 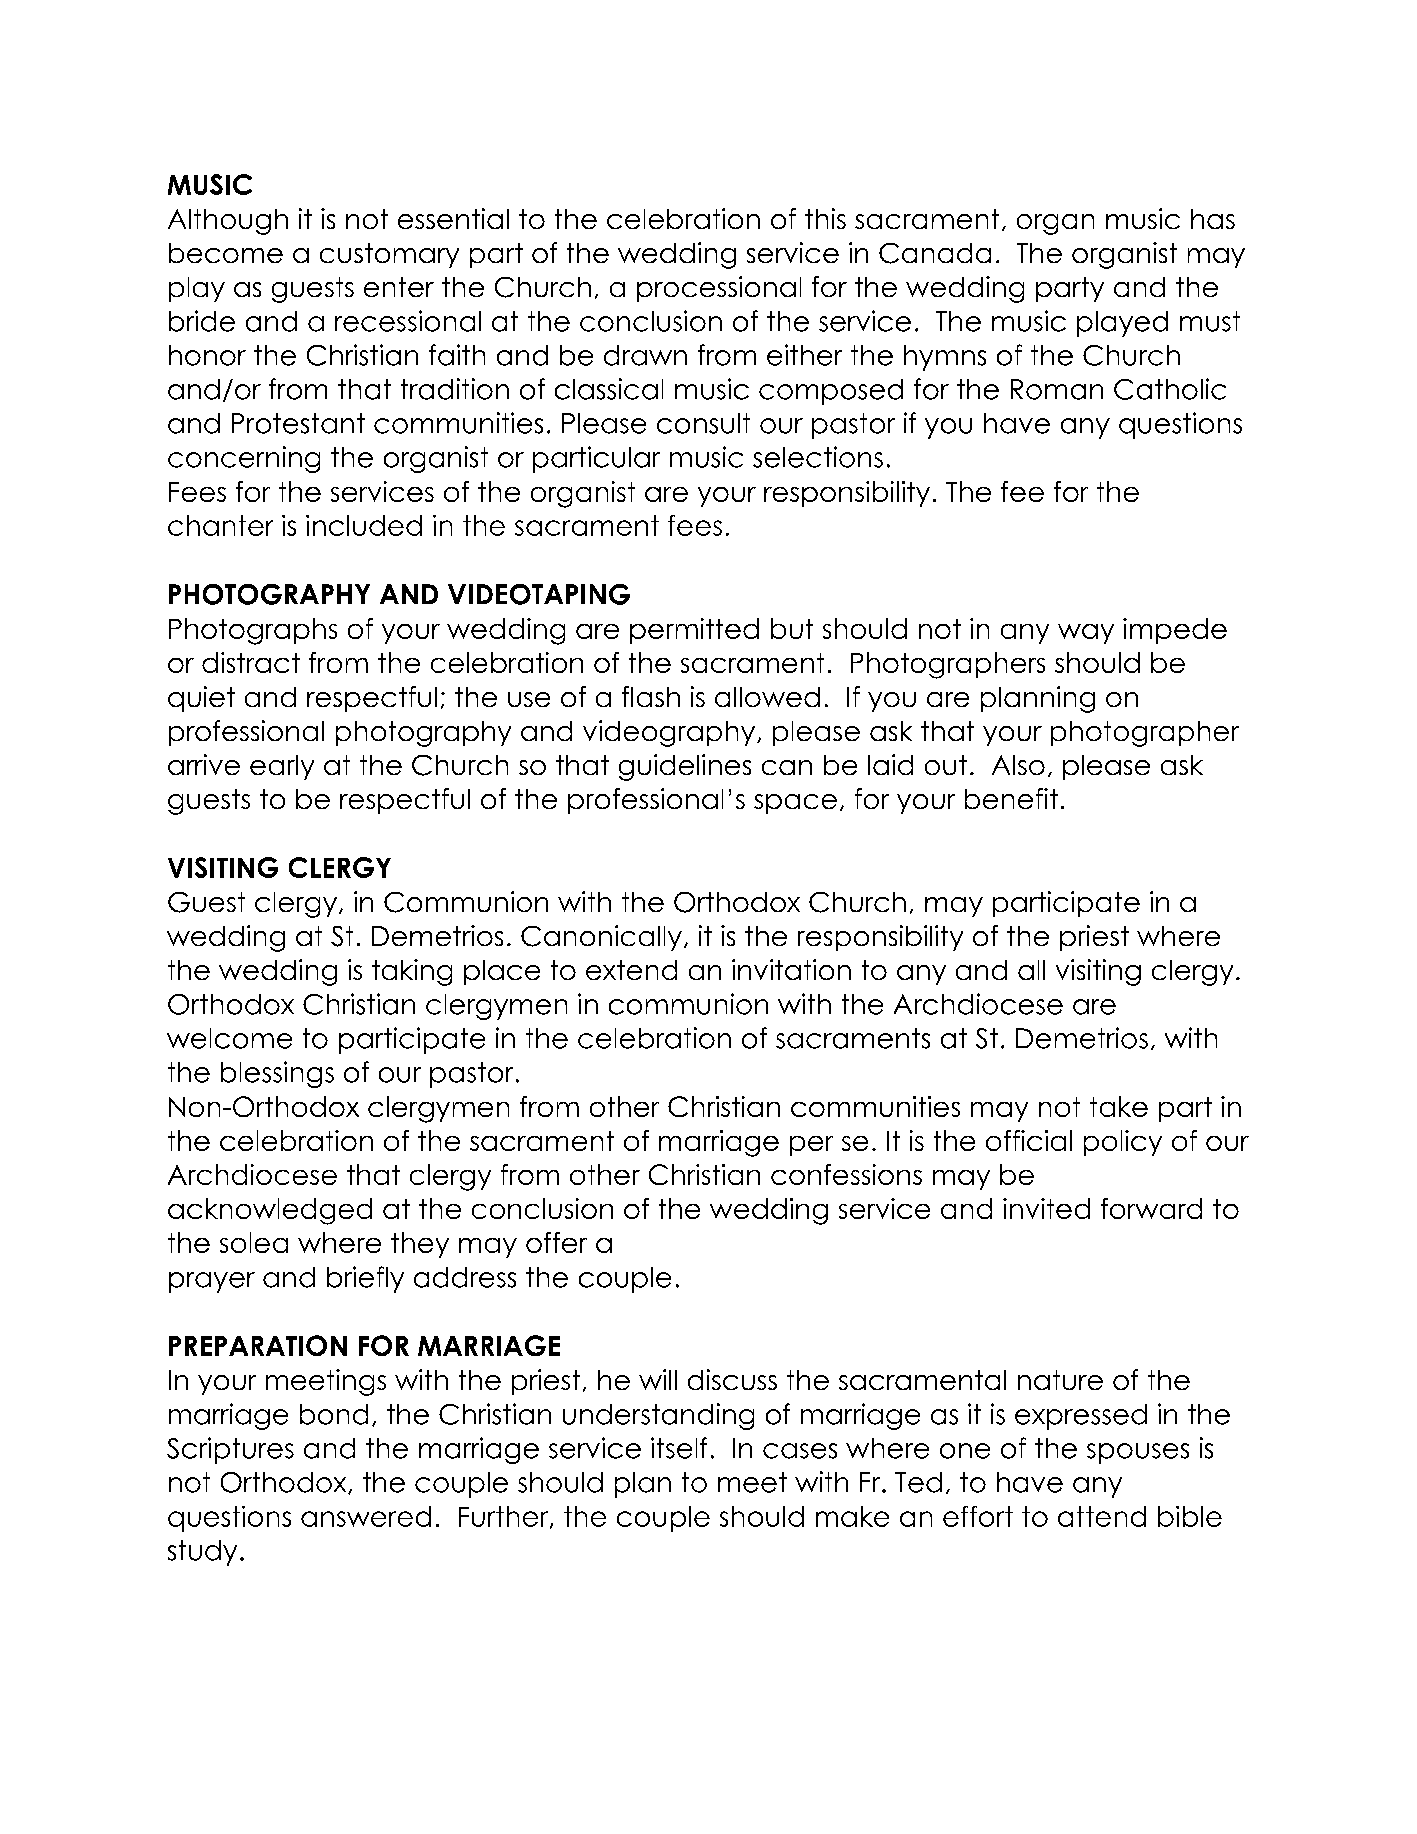 I want to click on processional, so click(x=719, y=289).
